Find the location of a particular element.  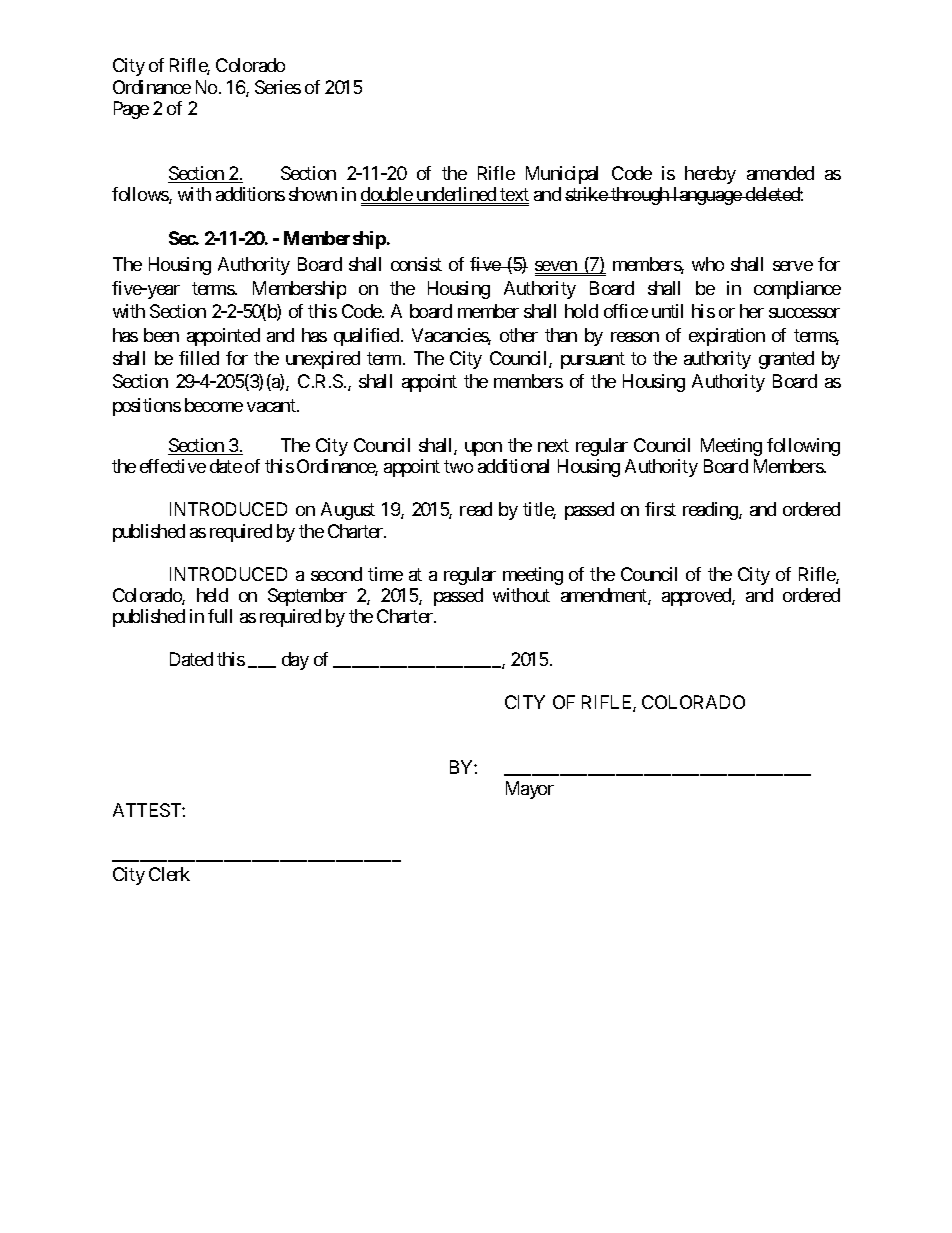

first is located at coordinates (660, 509).
